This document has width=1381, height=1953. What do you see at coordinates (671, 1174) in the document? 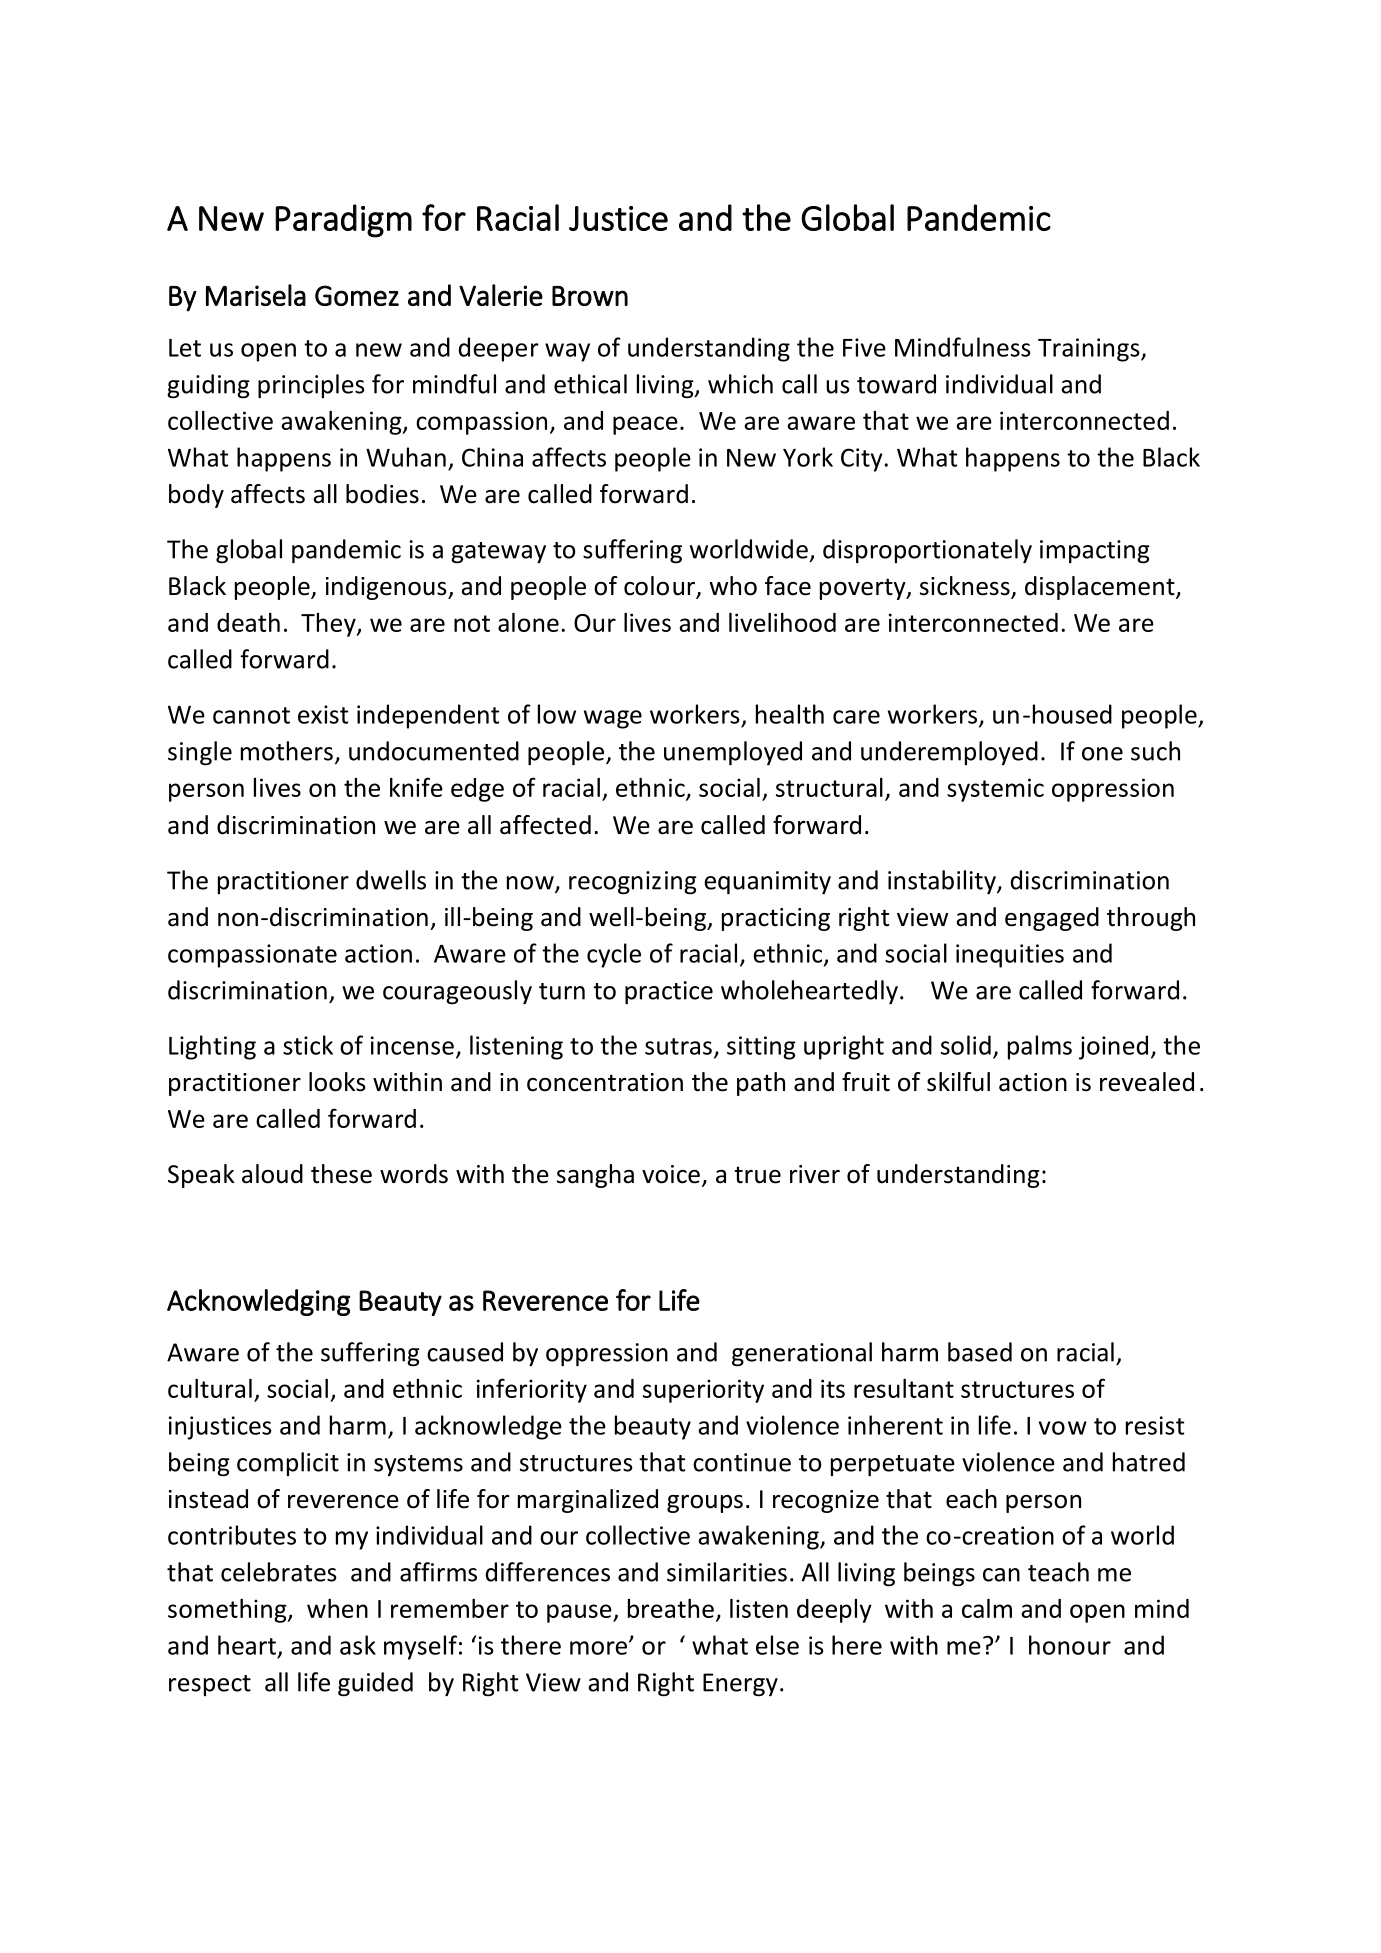
I see `voice` at bounding box center [671, 1174].
